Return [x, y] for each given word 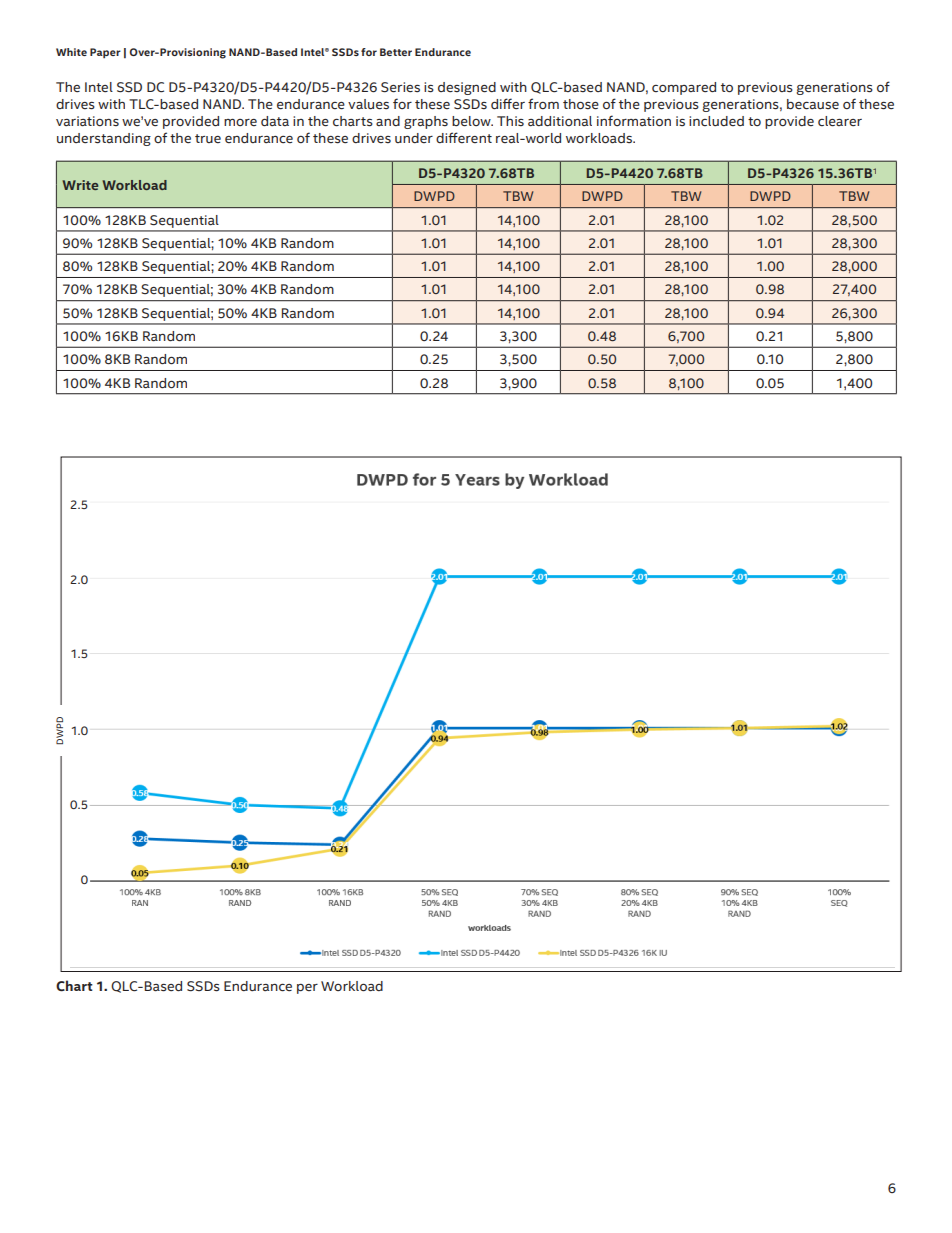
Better [396, 52]
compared [684, 88]
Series [400, 87]
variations [87, 121]
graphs [426, 122]
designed [467, 88]
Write [80, 185]
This [510, 121]
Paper [105, 53]
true [208, 138]
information [634, 121]
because [813, 104]
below [472, 121]
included [716, 121]
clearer [840, 121]
